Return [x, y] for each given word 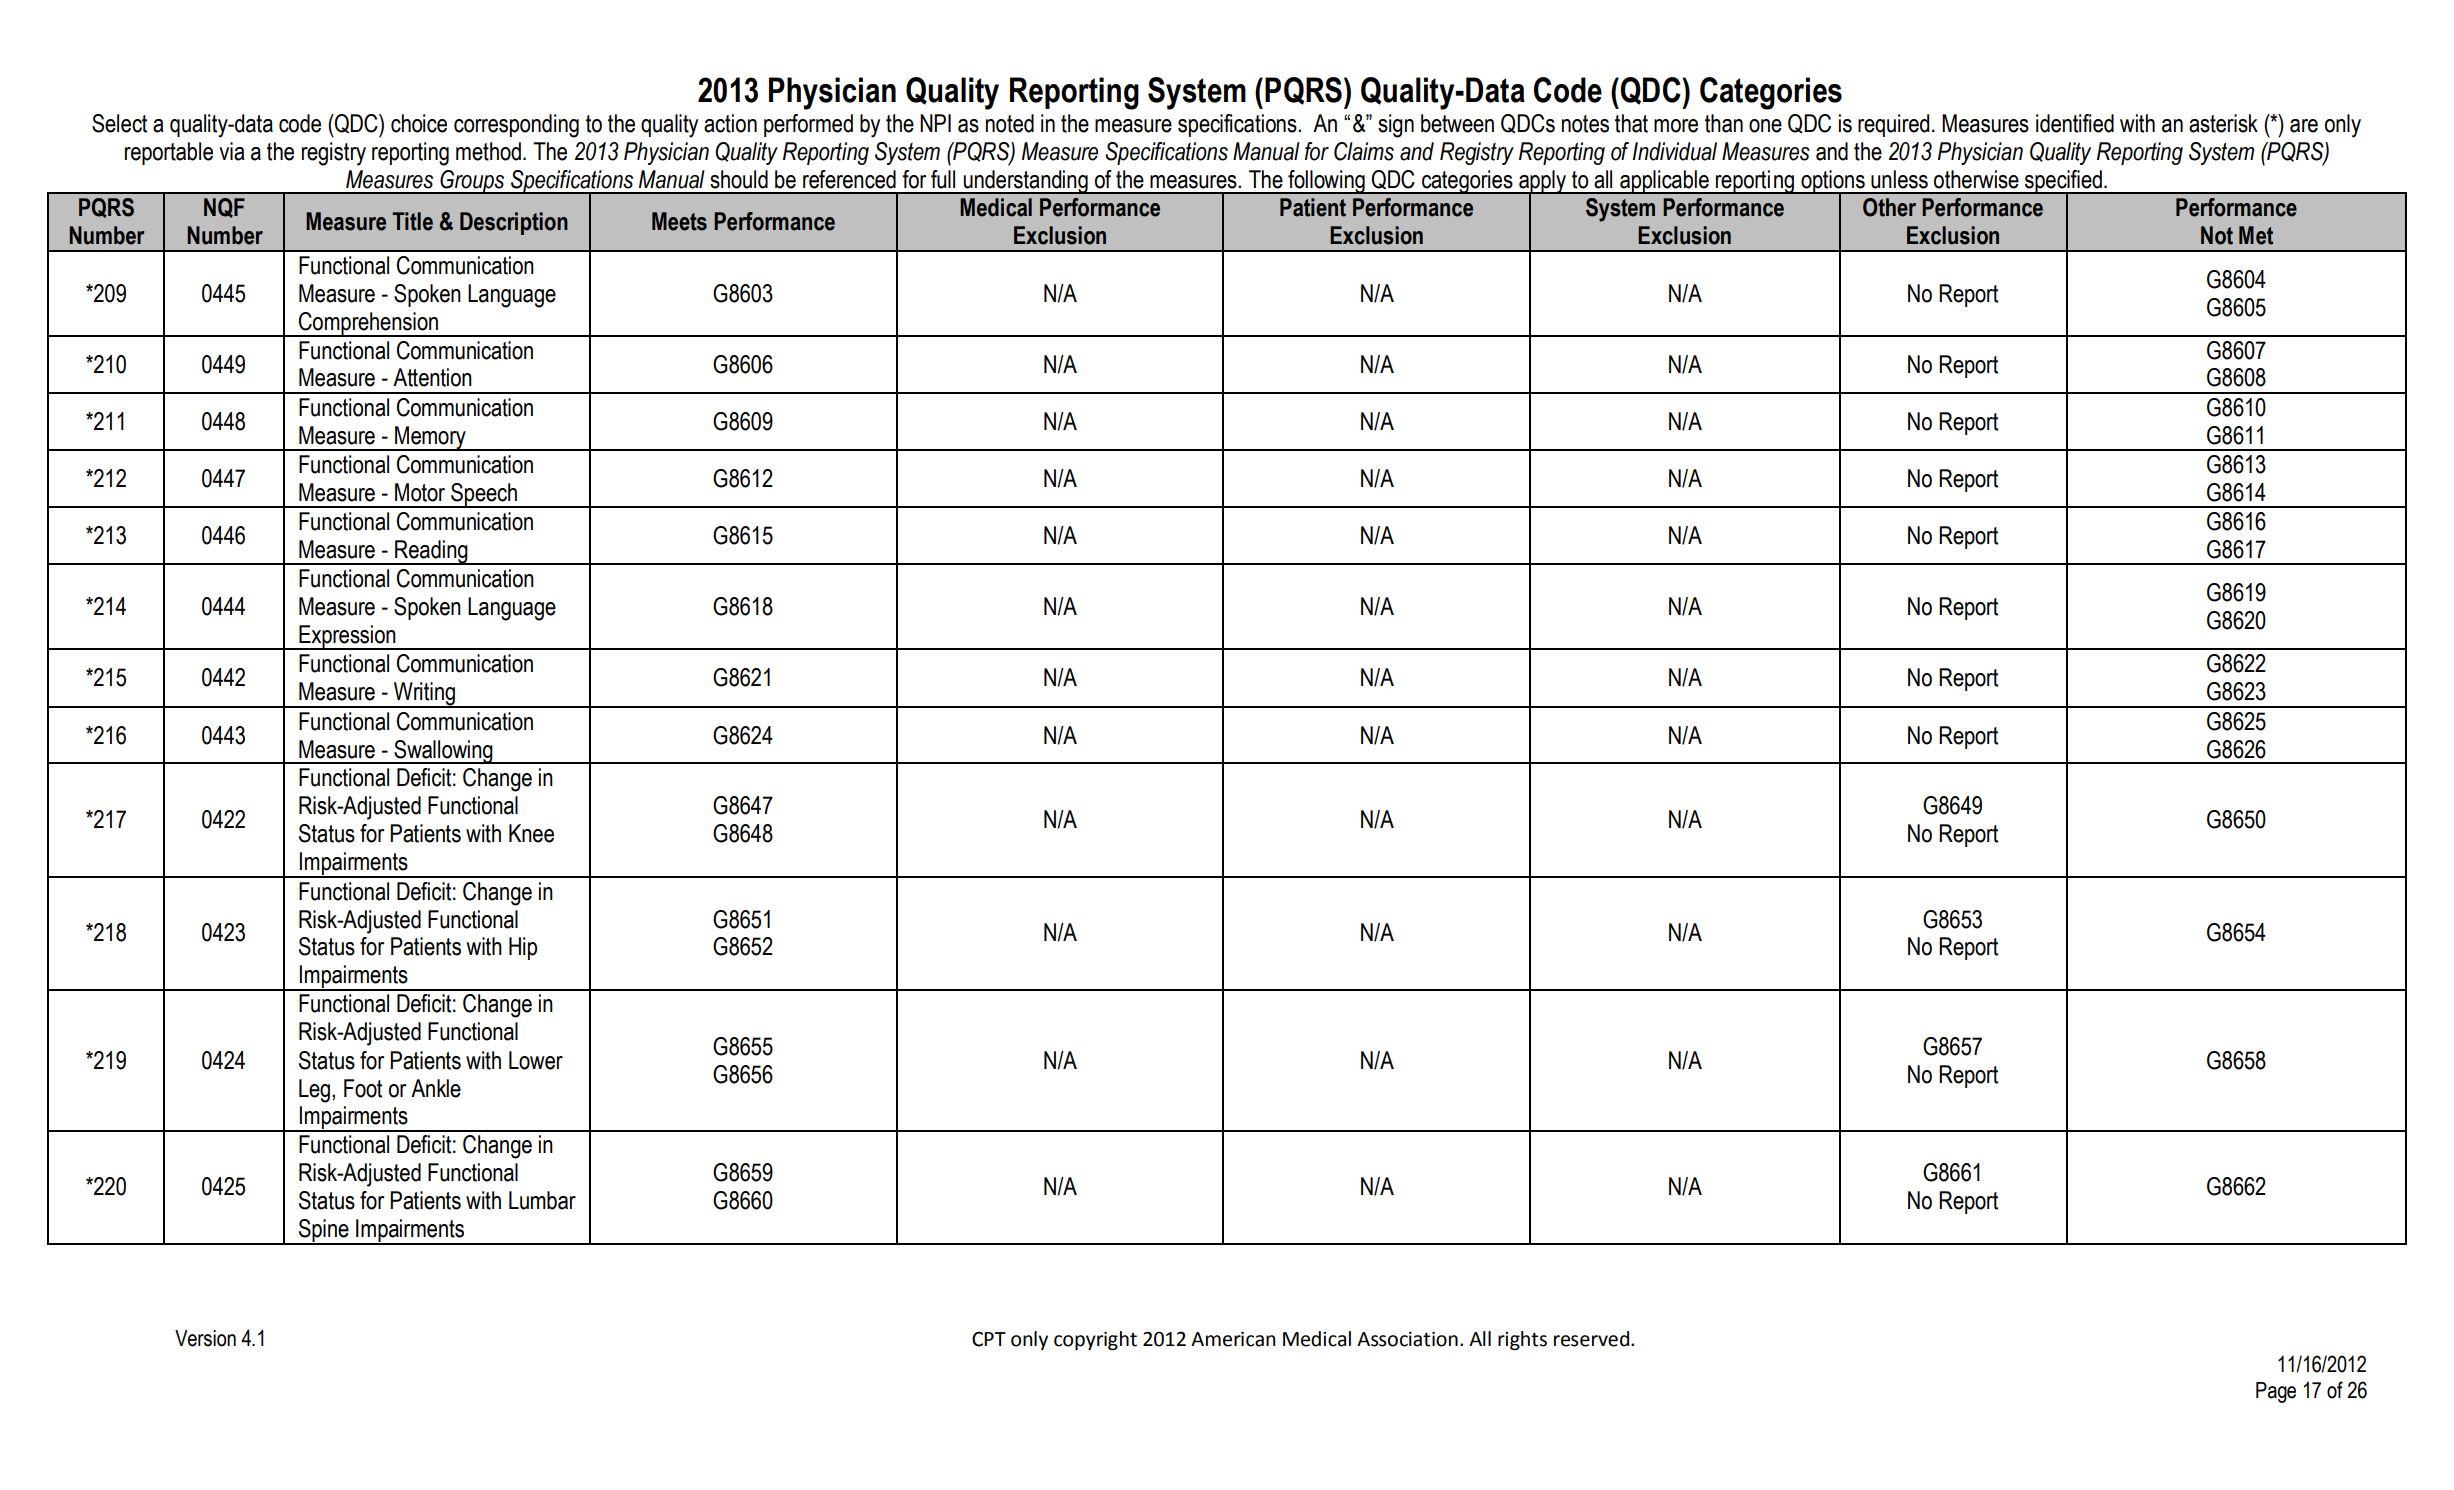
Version [205, 1338]
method [490, 151]
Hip [523, 948]
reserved [1593, 1339]
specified [2063, 182]
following [1326, 182]
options [1833, 182]
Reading [431, 552]
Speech [484, 495]
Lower [536, 1060]
